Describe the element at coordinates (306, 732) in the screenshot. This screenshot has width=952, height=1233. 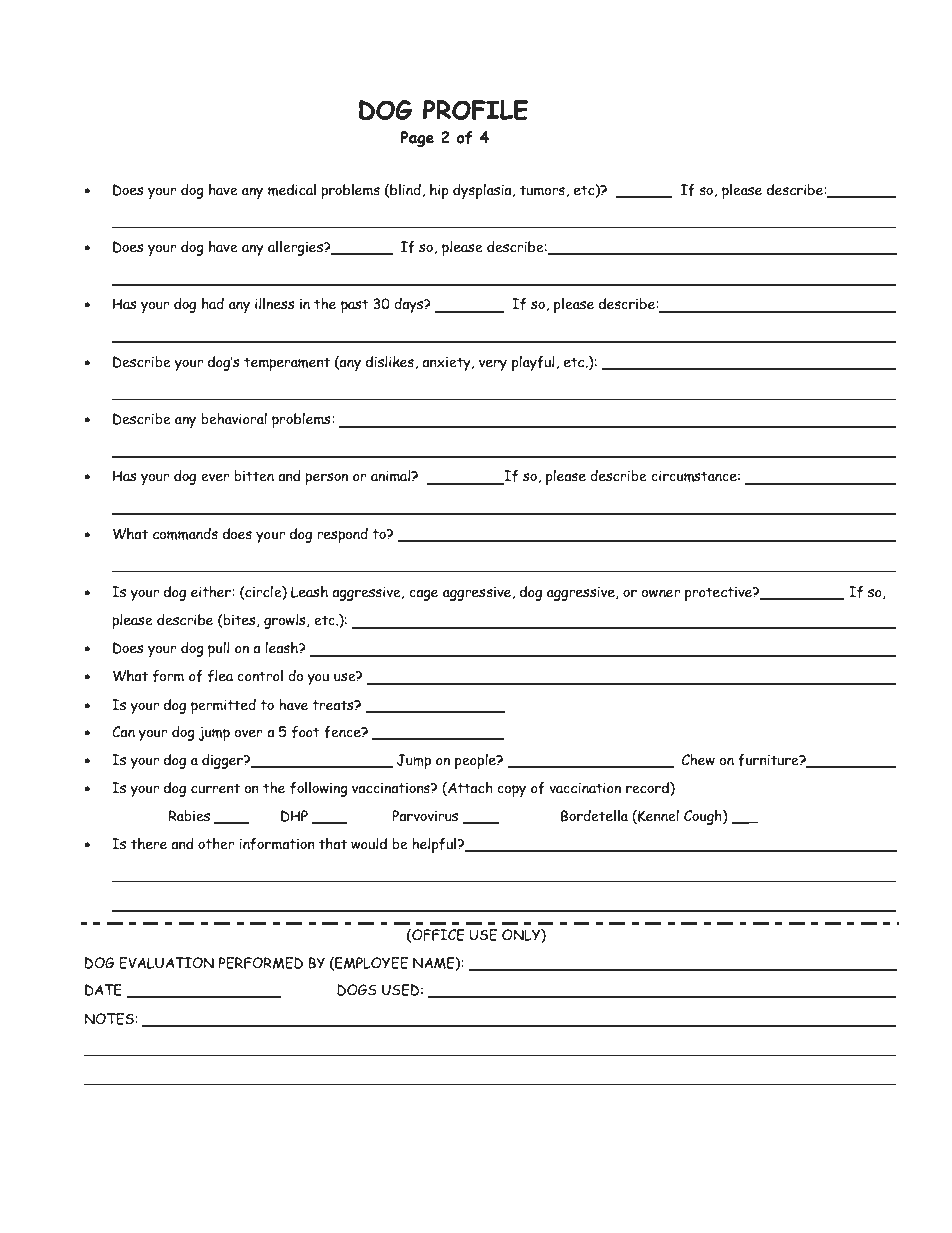
I see `foot` at that location.
